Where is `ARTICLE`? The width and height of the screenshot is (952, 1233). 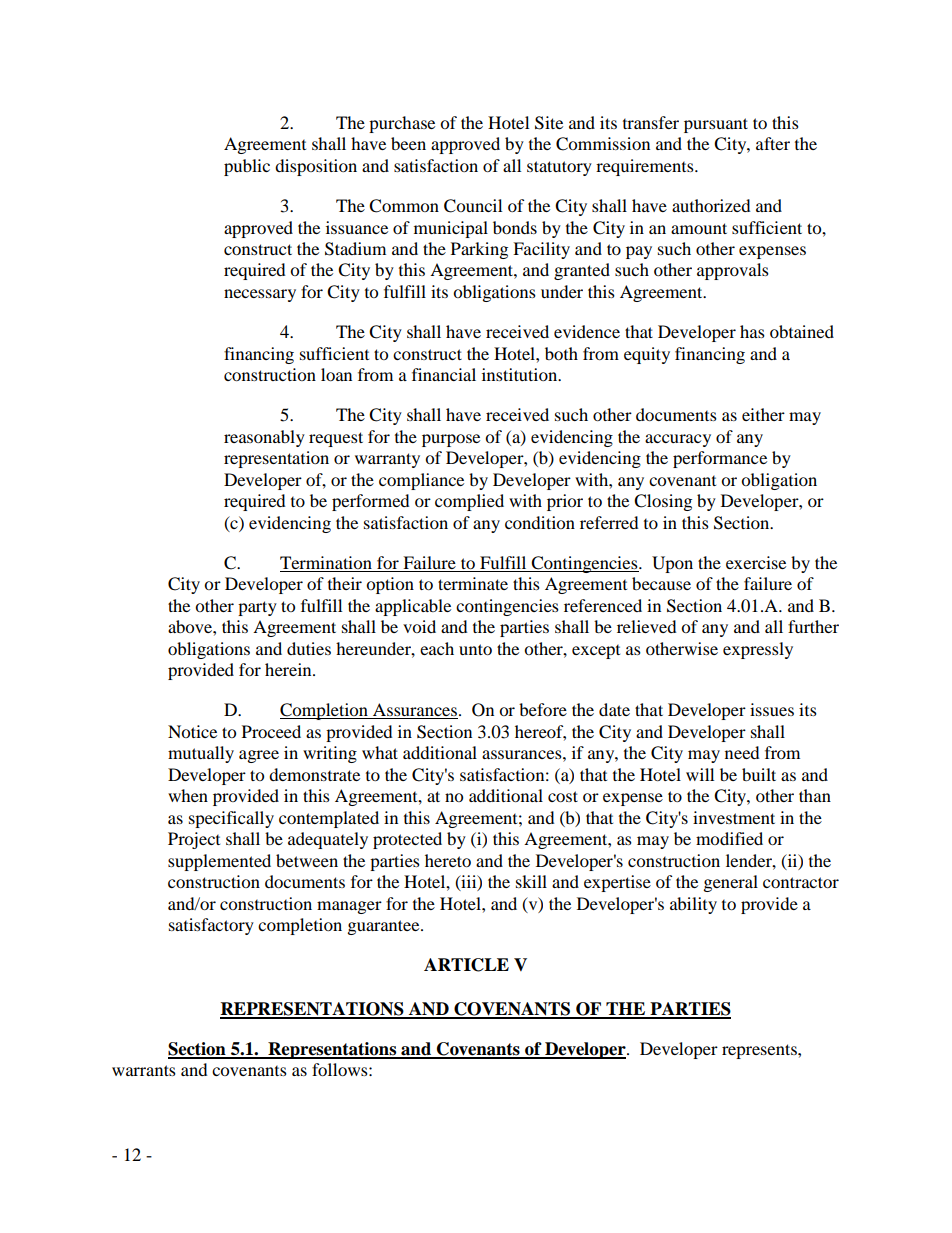
ARTICLE is located at coordinates (466, 965).
